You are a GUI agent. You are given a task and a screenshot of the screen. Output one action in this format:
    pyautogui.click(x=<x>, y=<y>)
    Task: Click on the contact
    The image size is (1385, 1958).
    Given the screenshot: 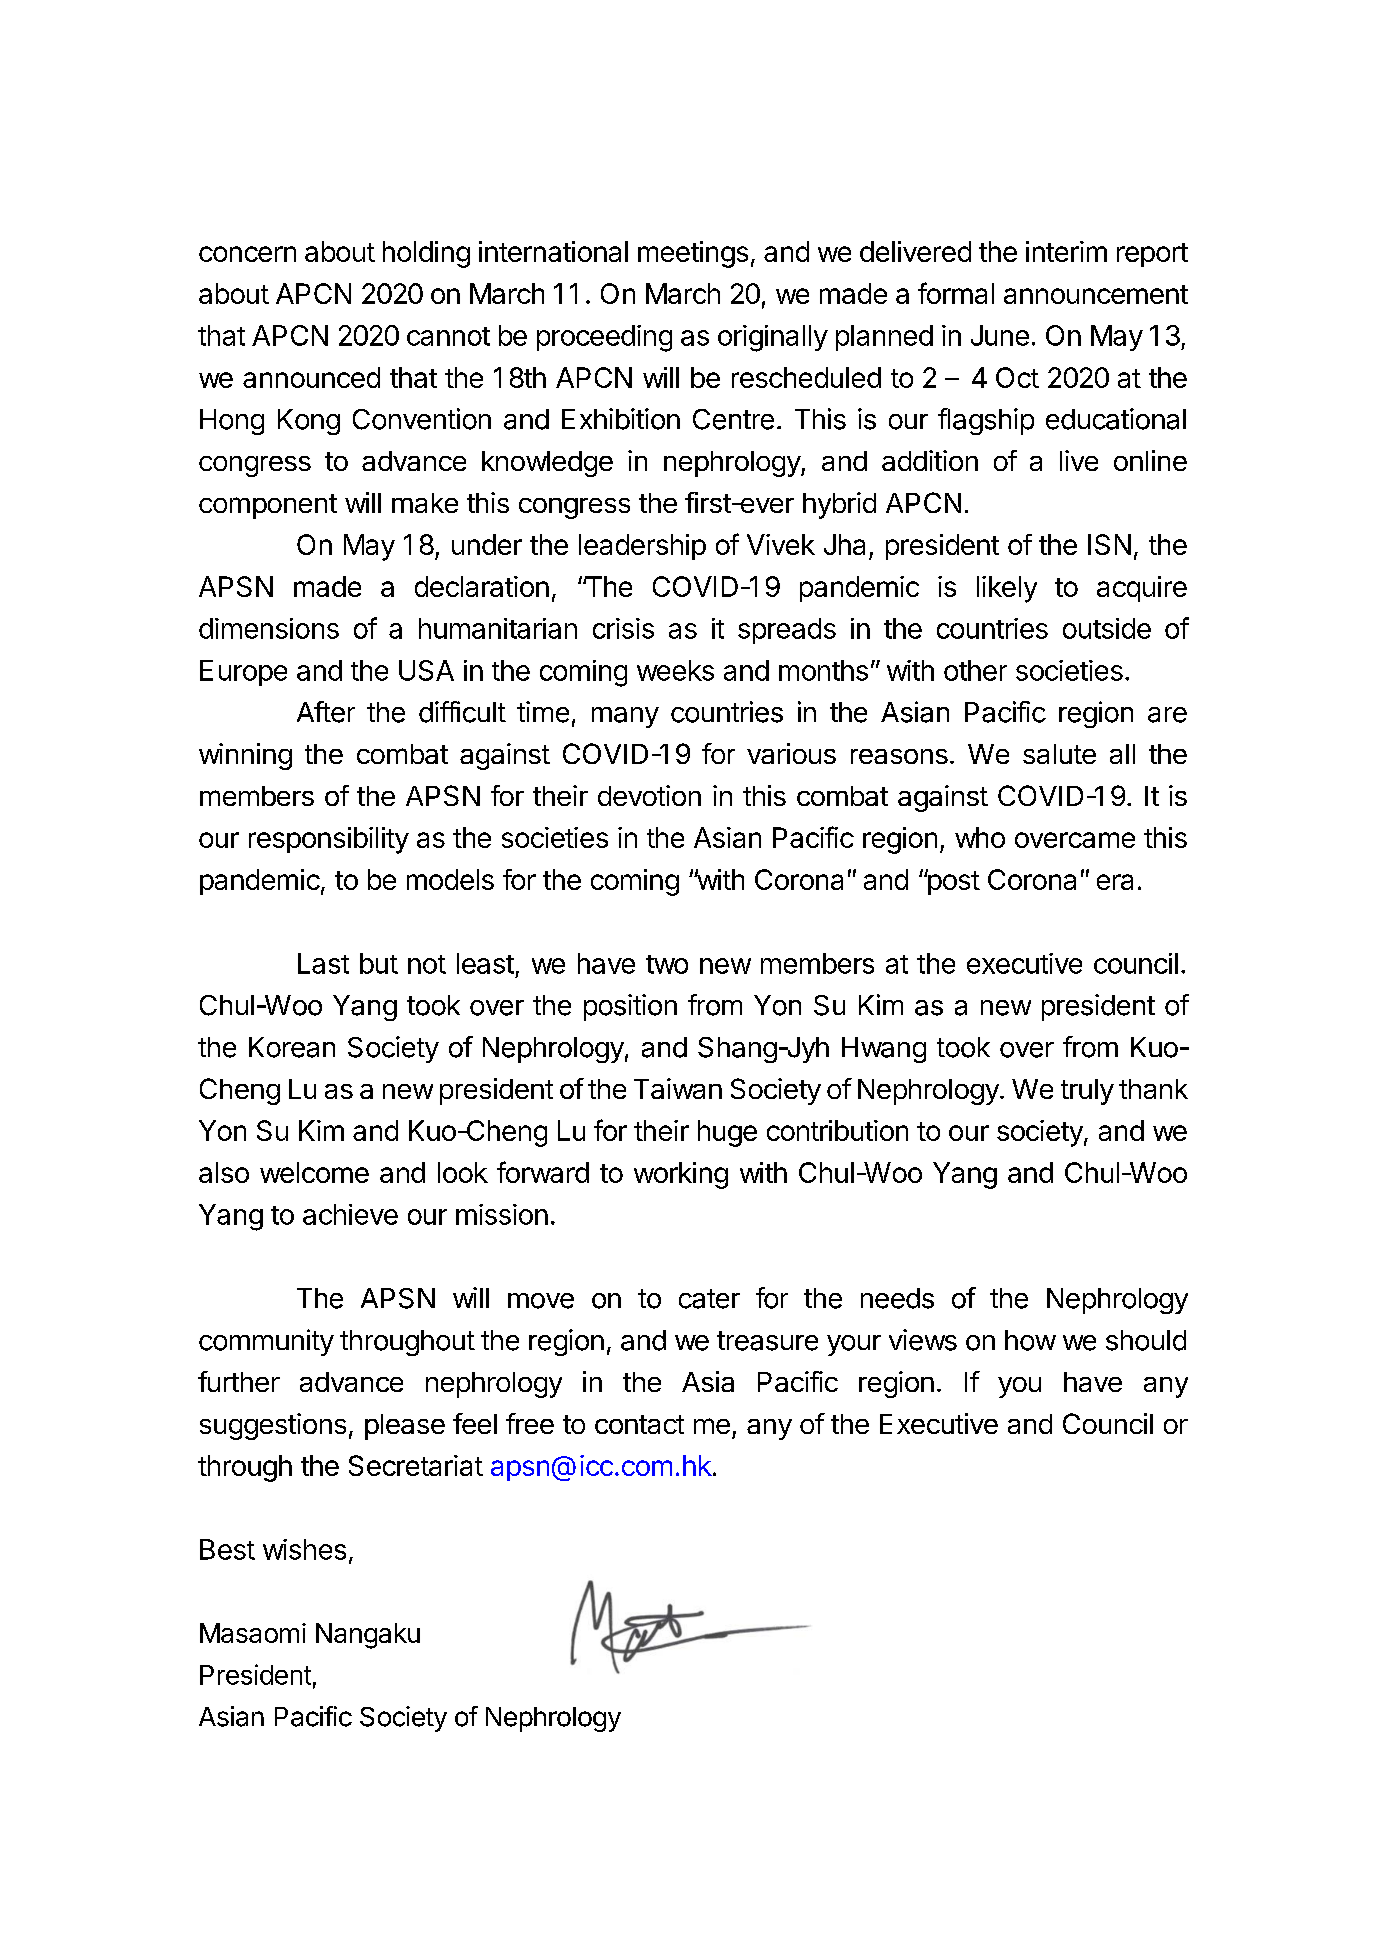 What is the action you would take?
    pyautogui.click(x=639, y=1424)
